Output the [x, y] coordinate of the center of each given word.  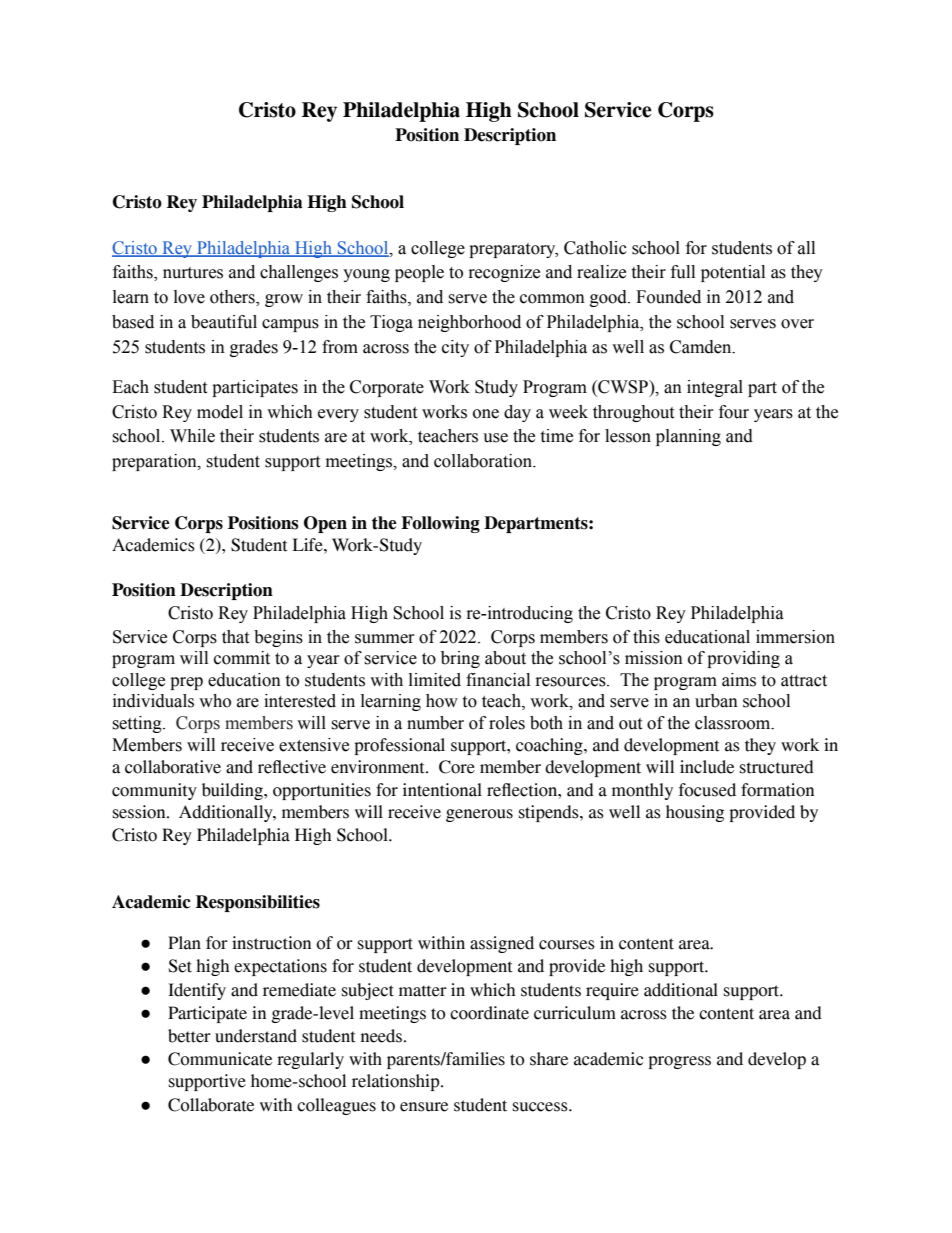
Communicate [220, 1059]
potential [733, 273]
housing [695, 813]
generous [479, 815]
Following [440, 524]
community [154, 791]
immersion [795, 637]
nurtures [193, 273]
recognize [504, 273]
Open [325, 524]
